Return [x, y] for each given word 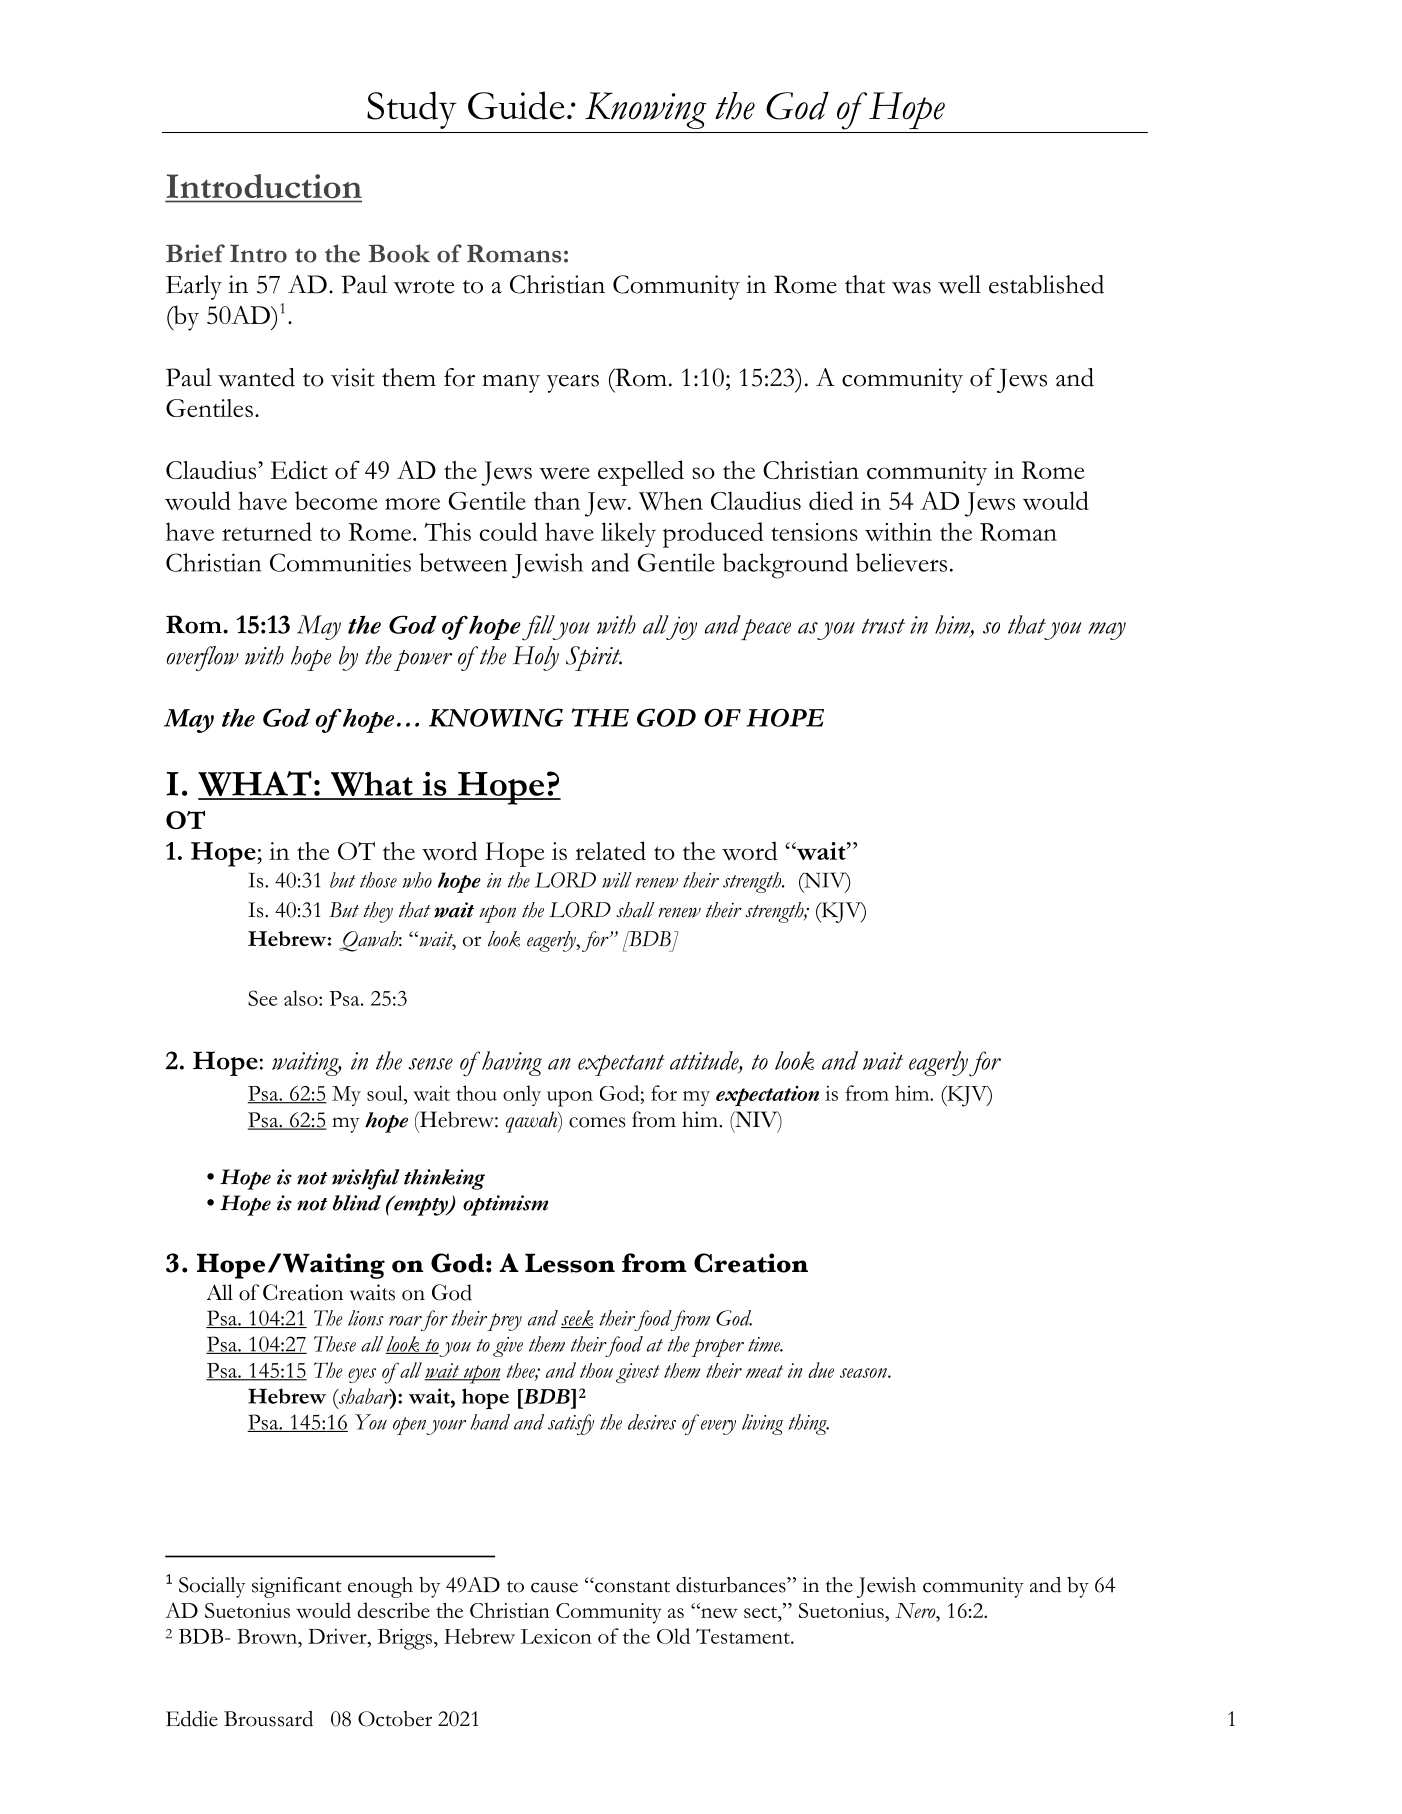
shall [635, 910]
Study [412, 110]
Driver [338, 1638]
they [378, 912]
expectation [767, 1096]
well [959, 284]
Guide [516, 105]
